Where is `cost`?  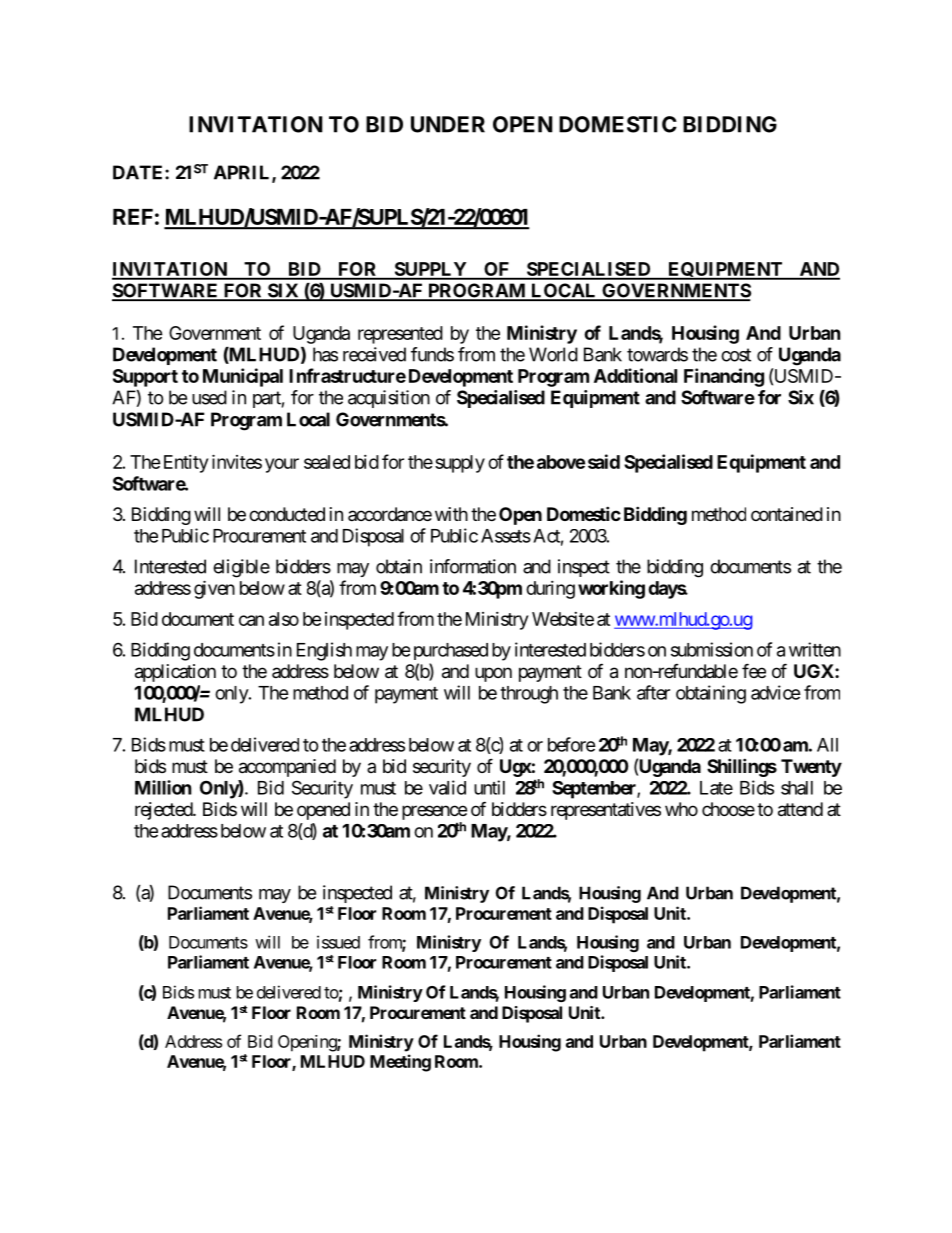
cost is located at coordinates (736, 355).
